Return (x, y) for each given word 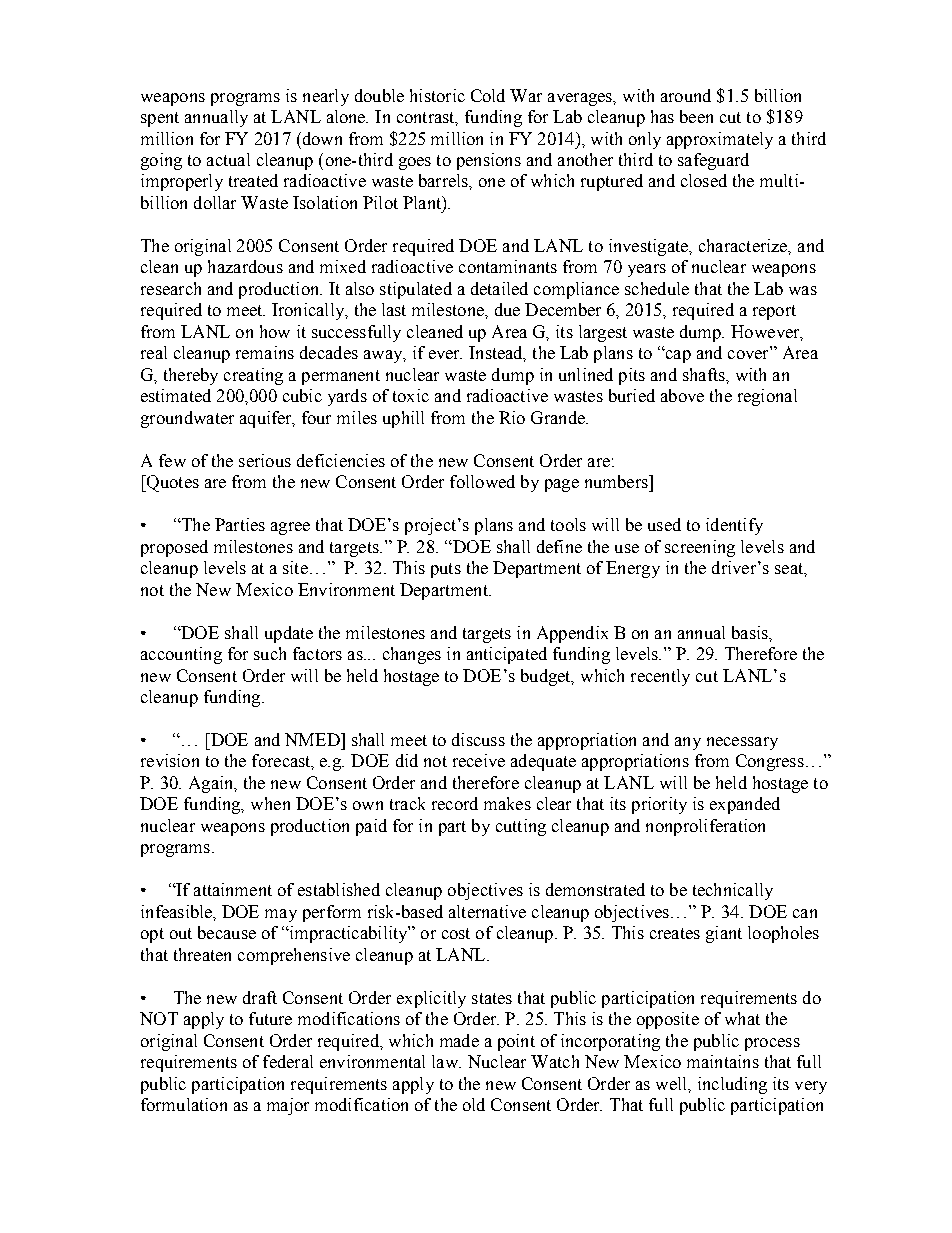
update (289, 634)
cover (748, 354)
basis (751, 632)
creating (253, 376)
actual (228, 159)
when (270, 803)
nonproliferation (705, 827)
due (507, 309)
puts (446, 570)
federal (288, 1061)
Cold (488, 95)
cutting (521, 827)
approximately (720, 140)
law (446, 1061)
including (732, 1085)
